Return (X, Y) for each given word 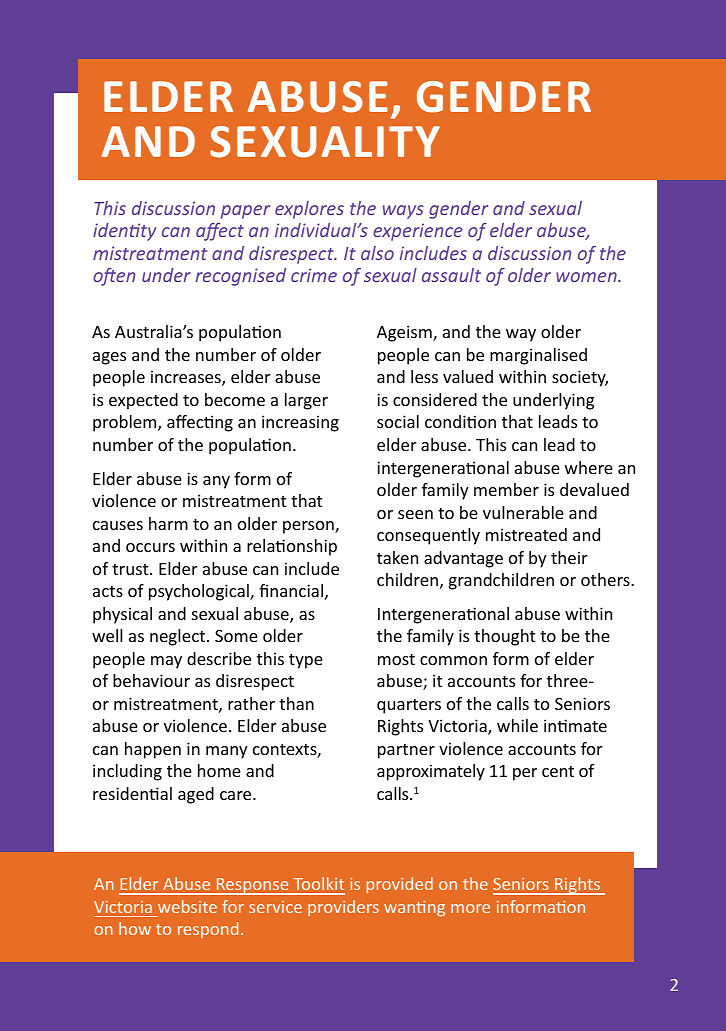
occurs (150, 547)
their (569, 557)
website (187, 906)
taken (397, 557)
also (377, 253)
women (587, 277)
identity (124, 232)
